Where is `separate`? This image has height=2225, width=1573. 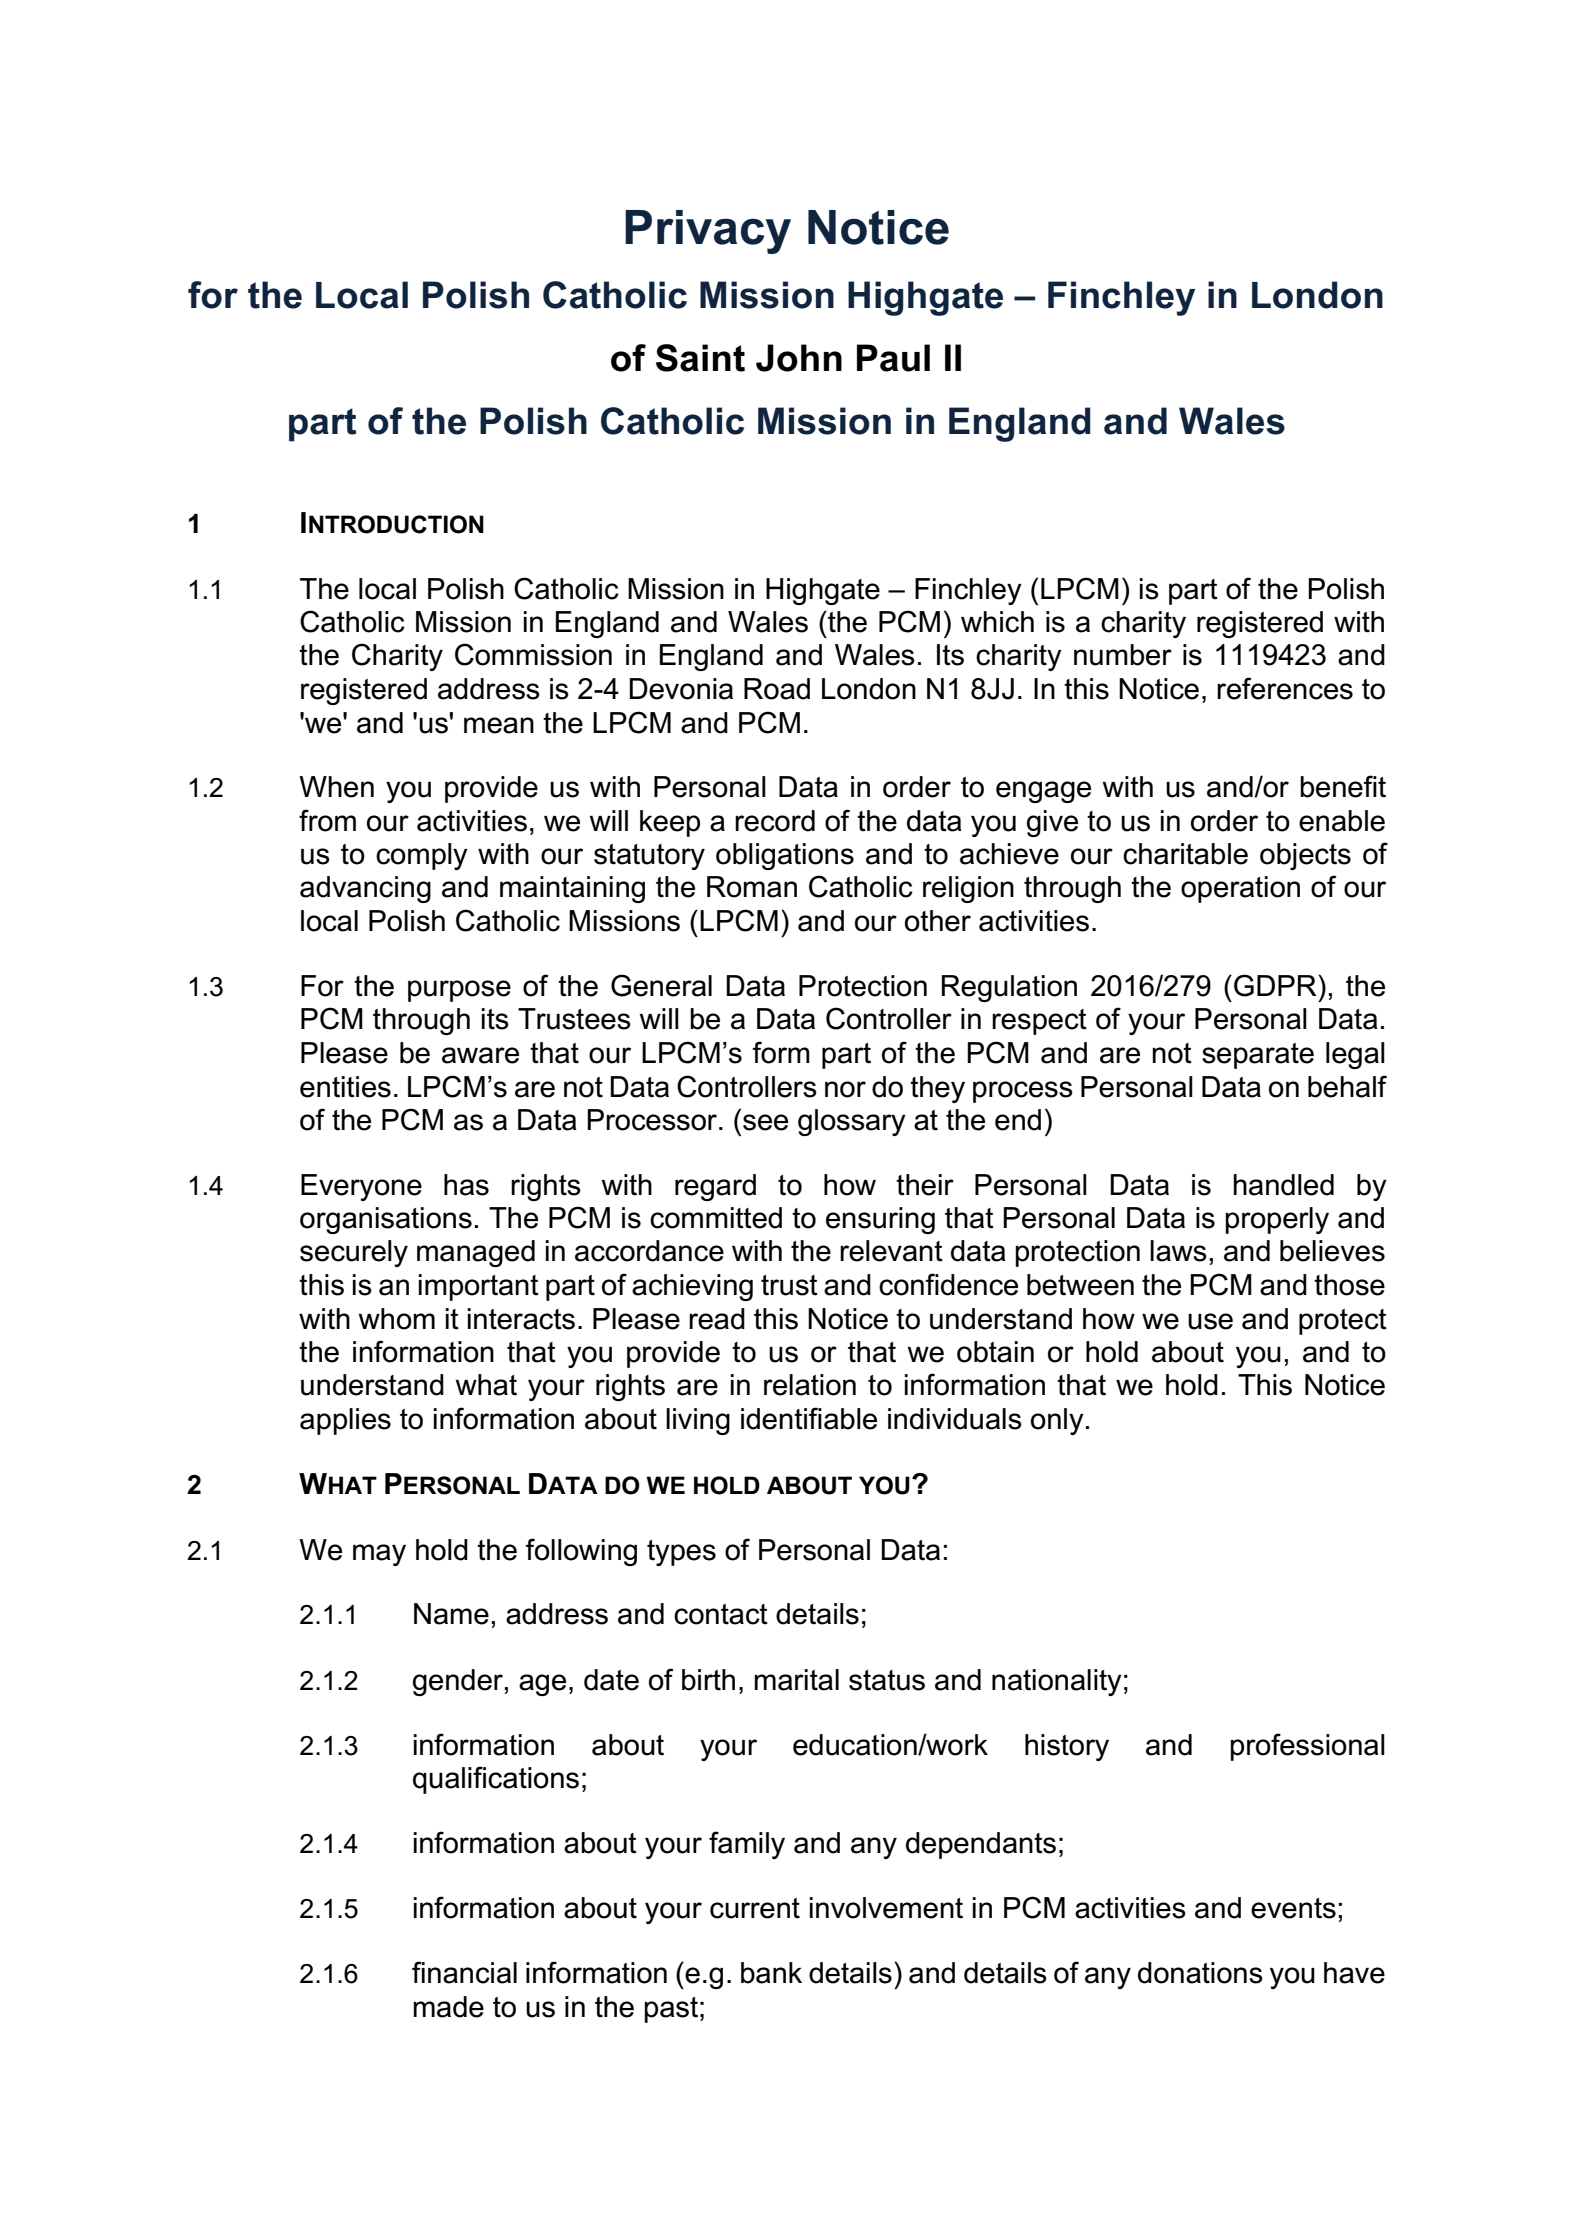
separate is located at coordinates (1258, 1056).
